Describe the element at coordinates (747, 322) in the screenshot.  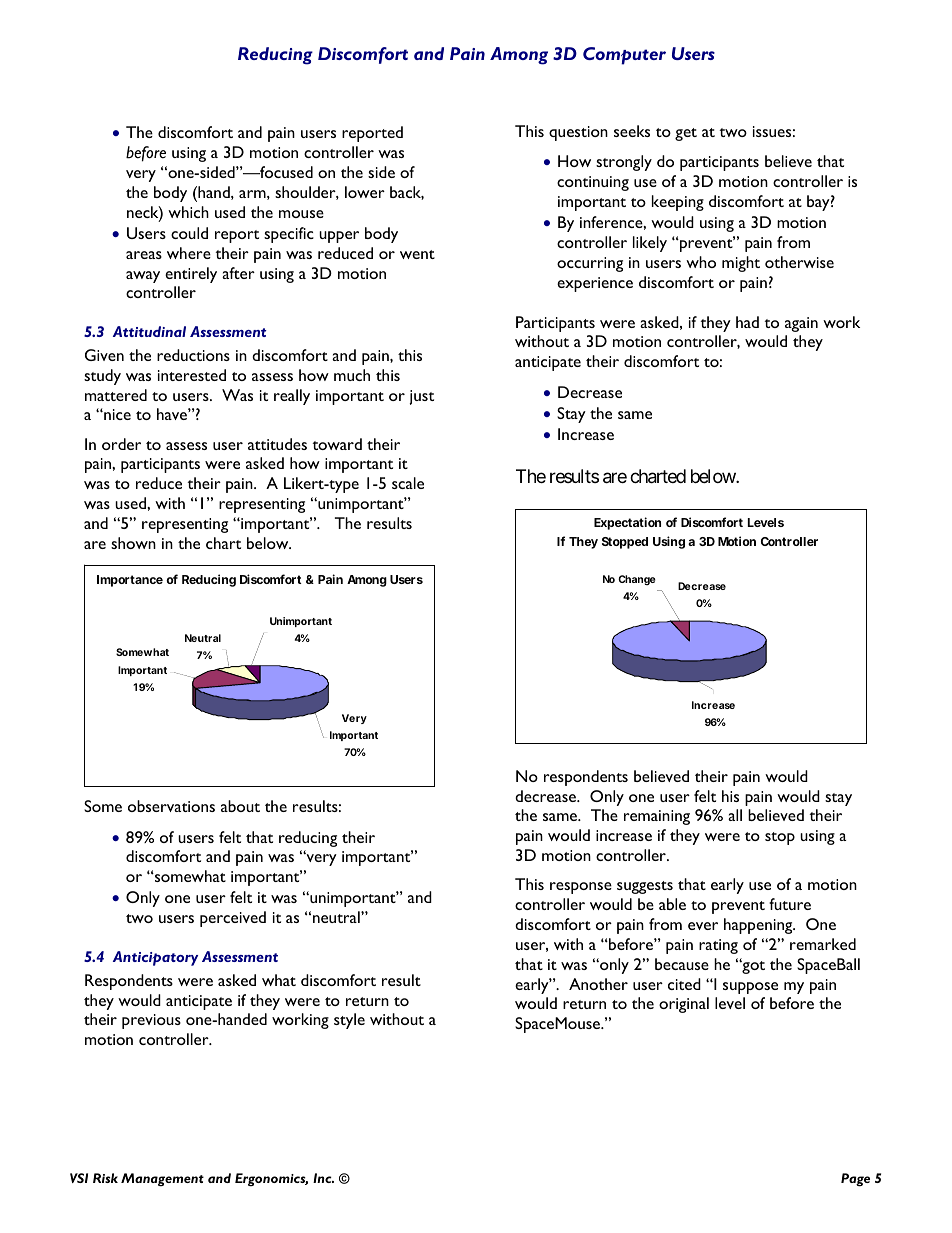
I see `had` at that location.
